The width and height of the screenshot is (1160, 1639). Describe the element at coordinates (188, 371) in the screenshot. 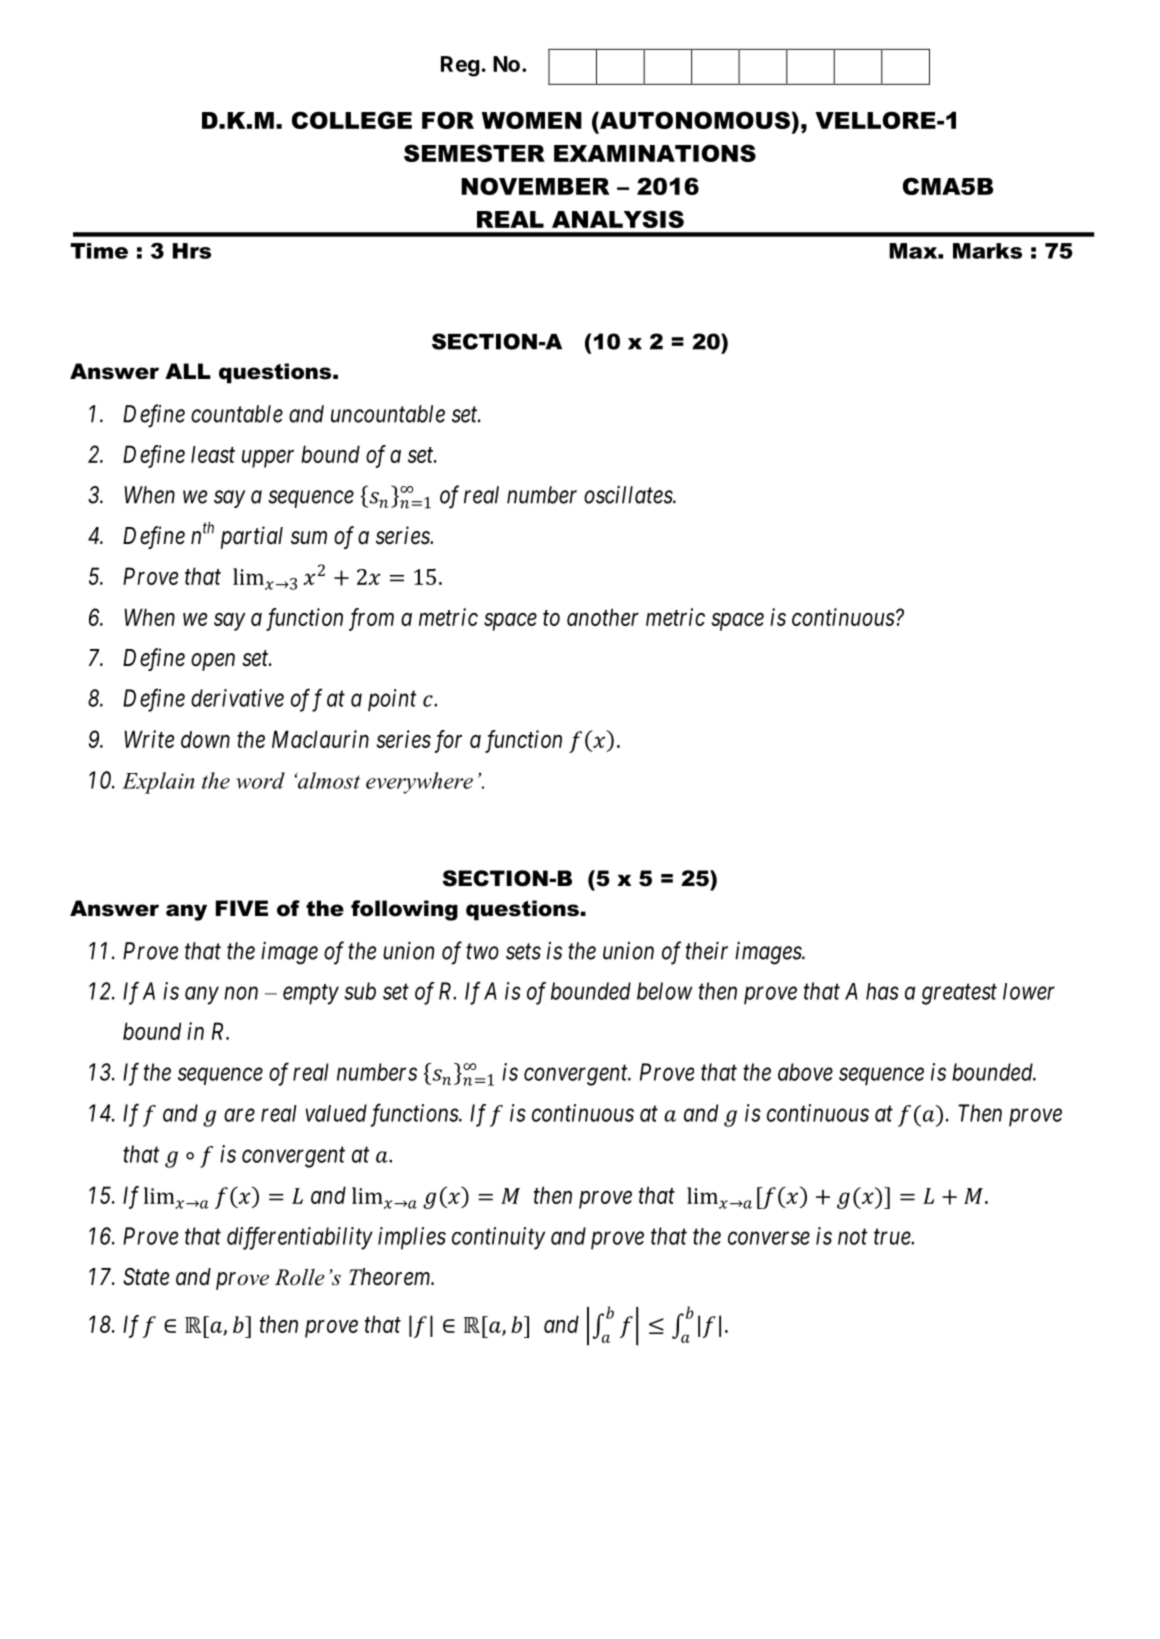

I see `ALL` at that location.
